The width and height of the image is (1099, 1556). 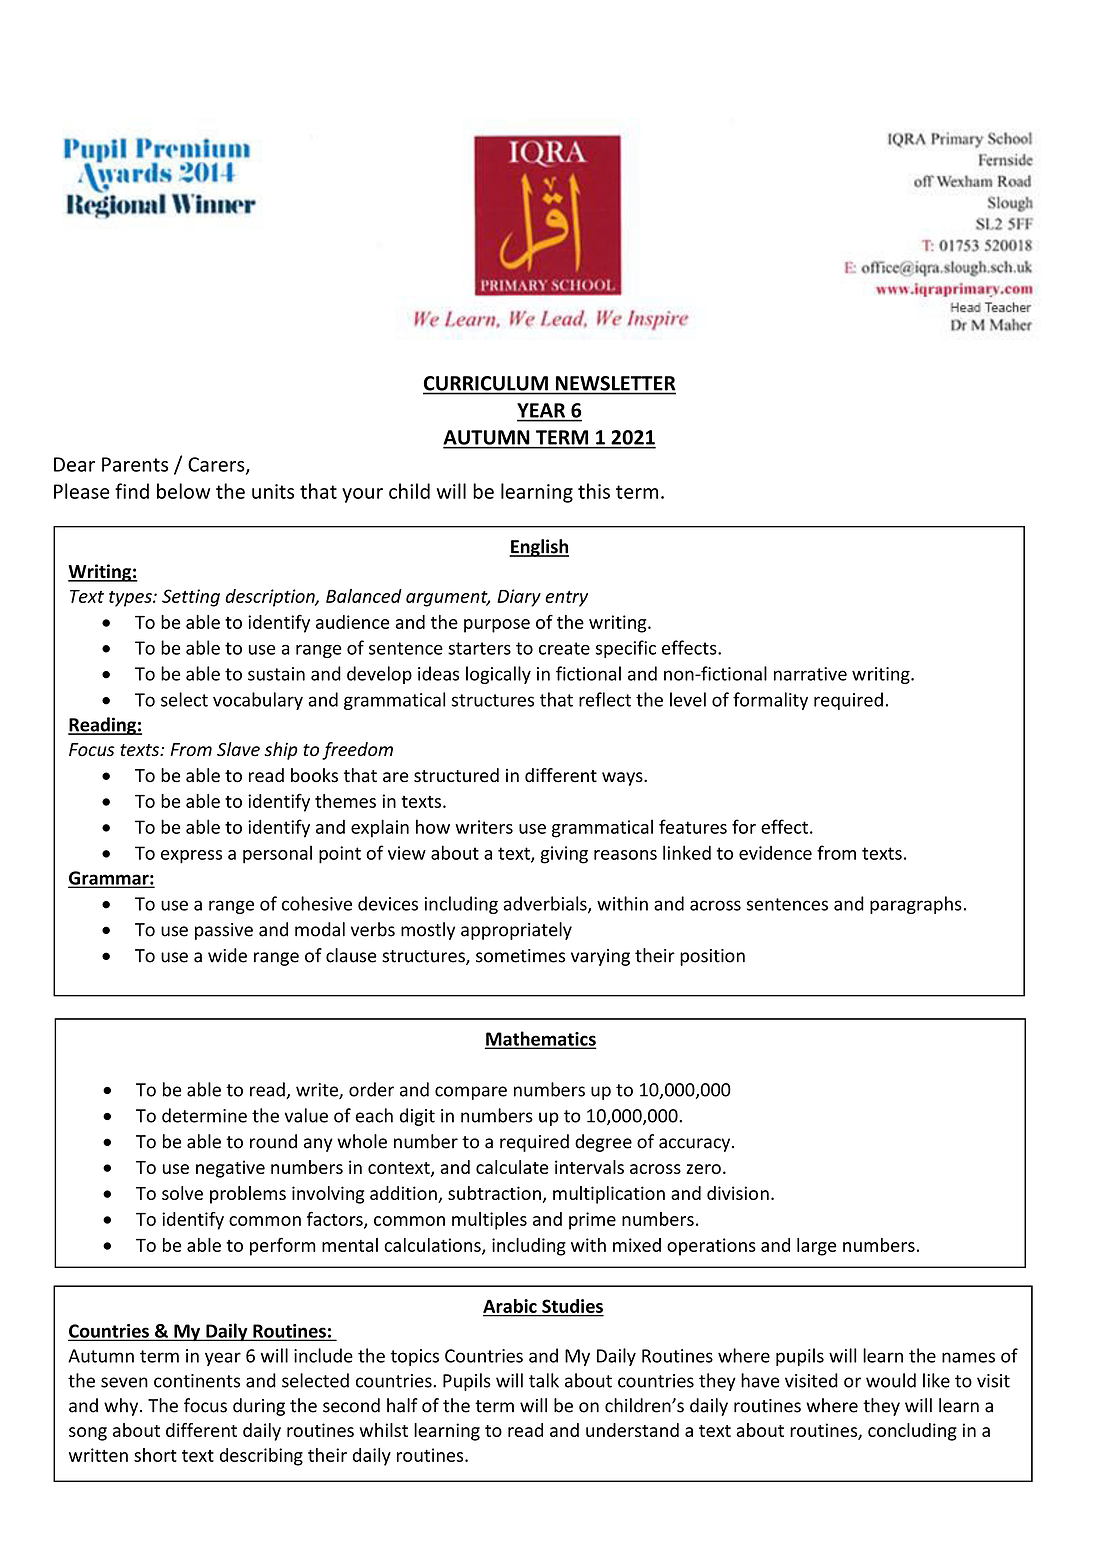 I want to click on narrative, so click(x=810, y=674).
